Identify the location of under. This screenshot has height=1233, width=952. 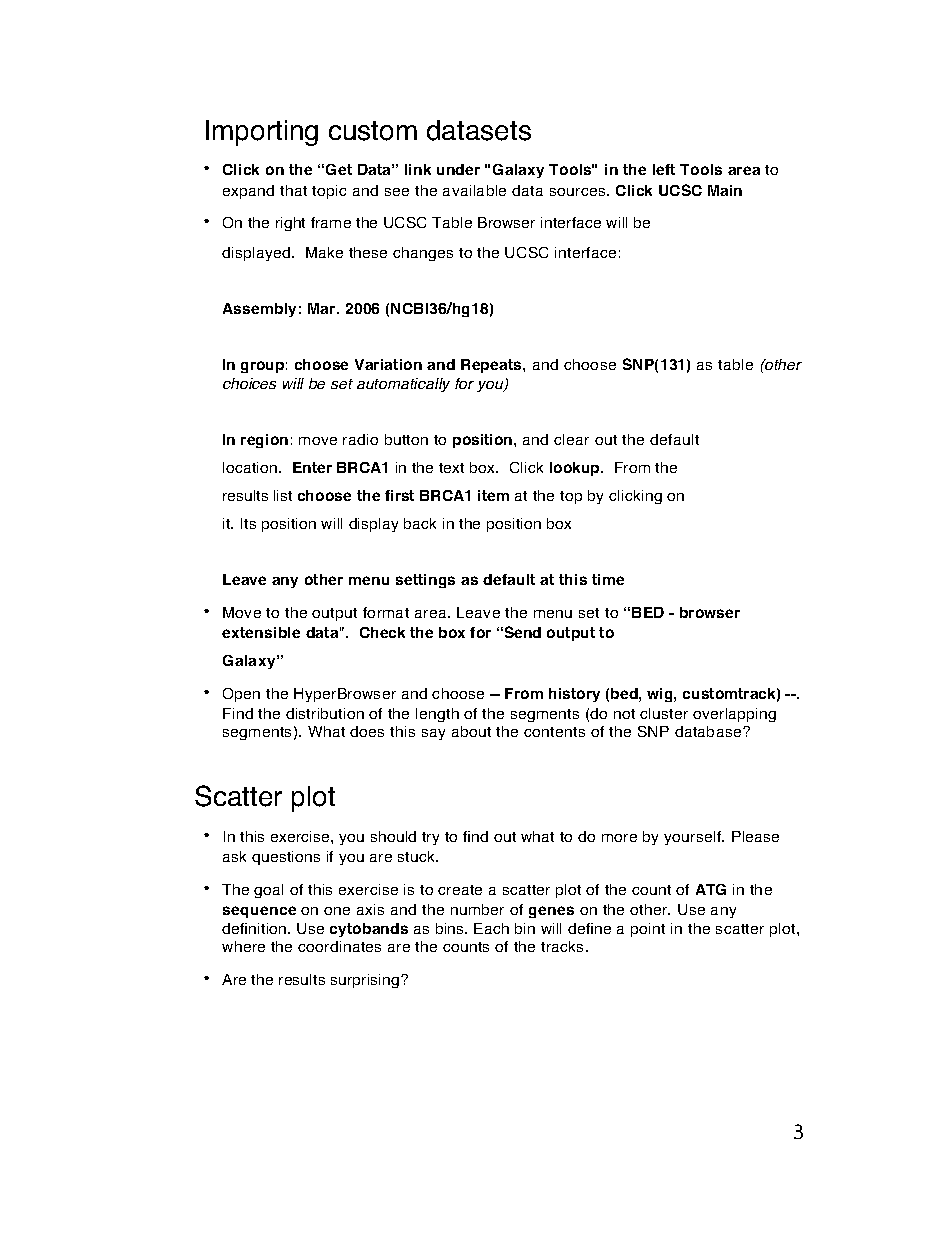
(458, 169).
